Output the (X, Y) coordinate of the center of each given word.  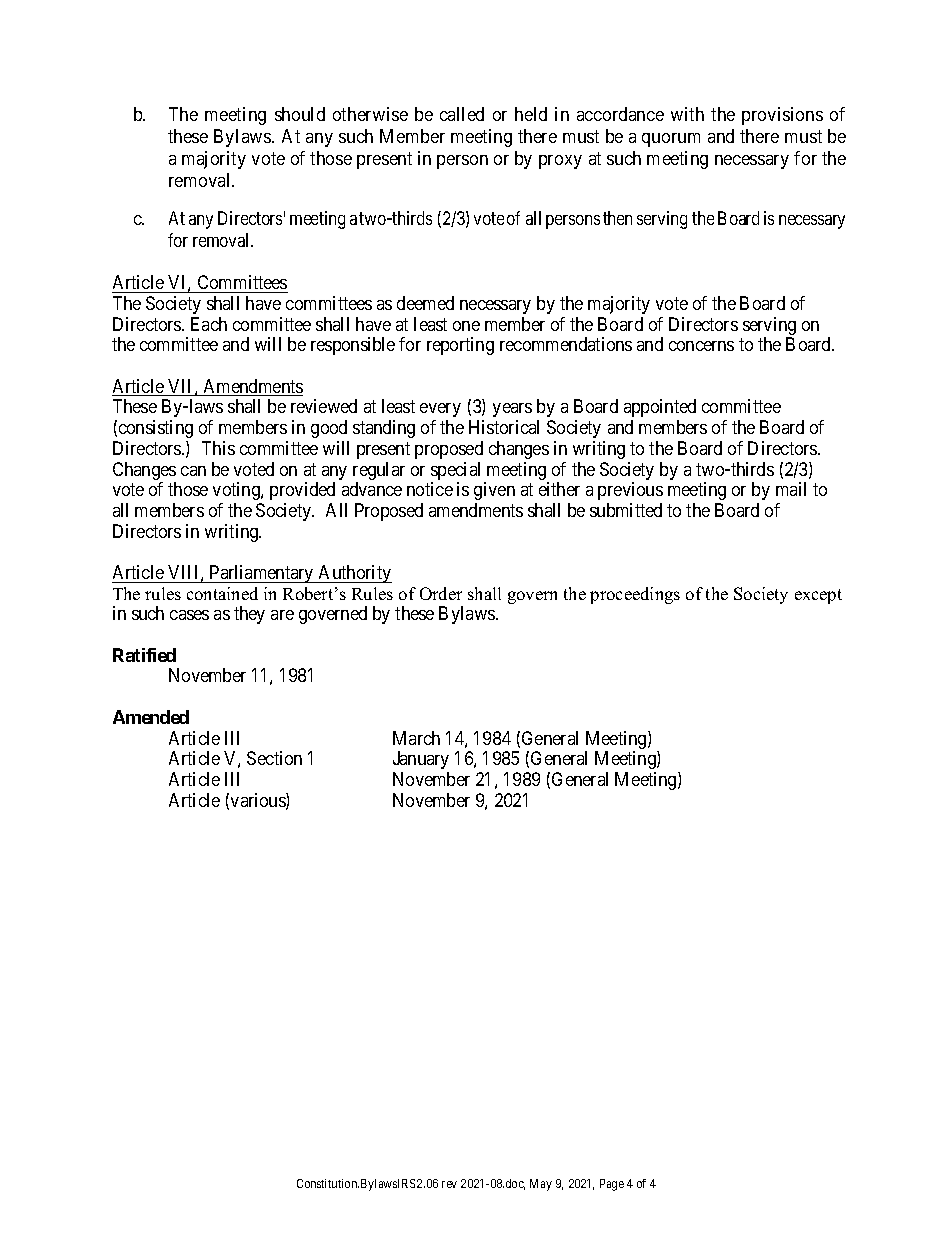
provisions (782, 116)
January (421, 760)
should (300, 114)
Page (612, 1185)
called (462, 114)
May (541, 1185)
